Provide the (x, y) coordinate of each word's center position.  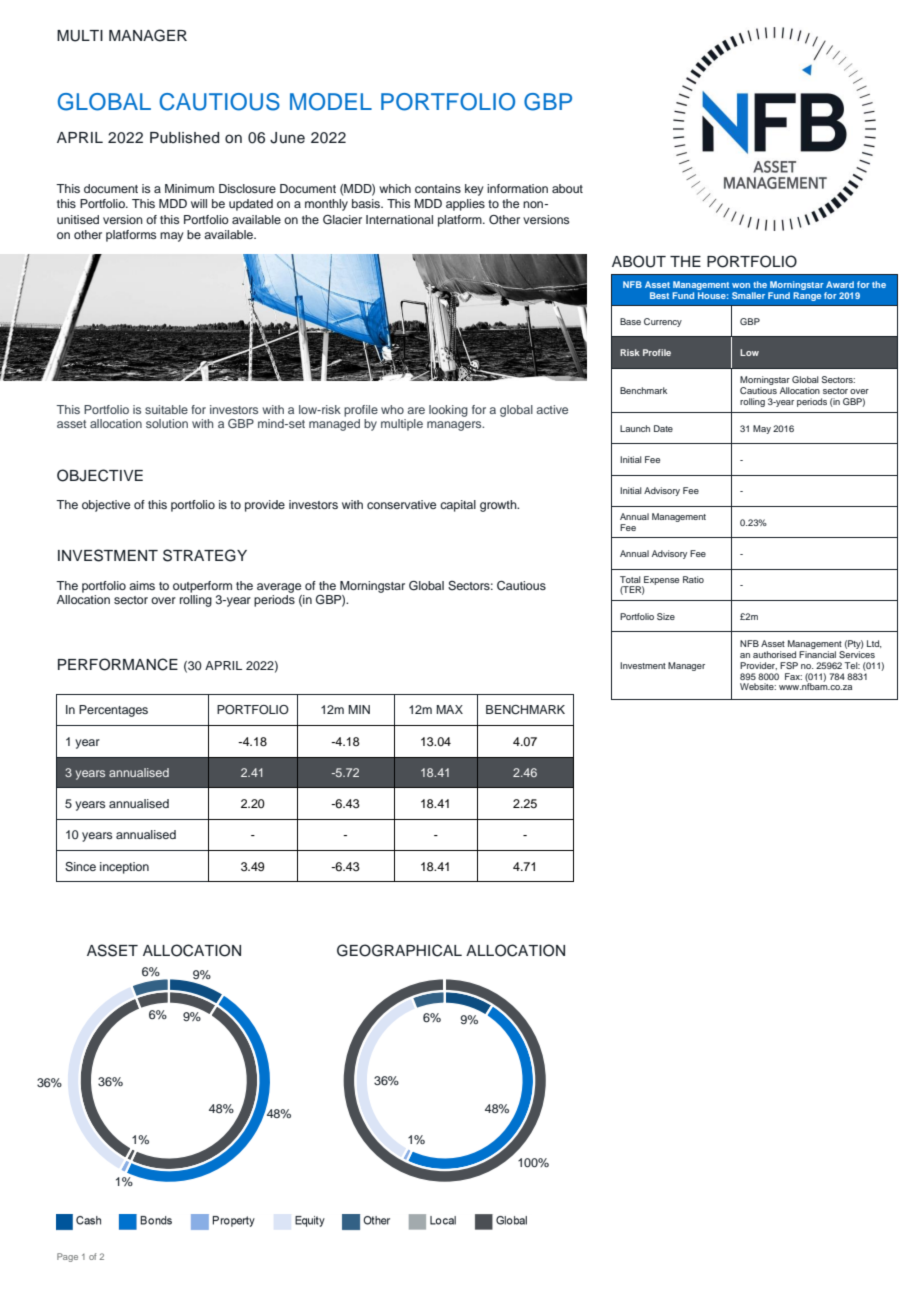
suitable (166, 409)
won (741, 285)
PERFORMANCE (118, 664)
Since (80, 867)
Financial (817, 654)
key (474, 190)
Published (184, 138)
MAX (449, 709)
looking (448, 411)
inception (124, 868)
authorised (774, 654)
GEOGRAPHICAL (399, 950)
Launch (635, 428)
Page (67, 1257)
